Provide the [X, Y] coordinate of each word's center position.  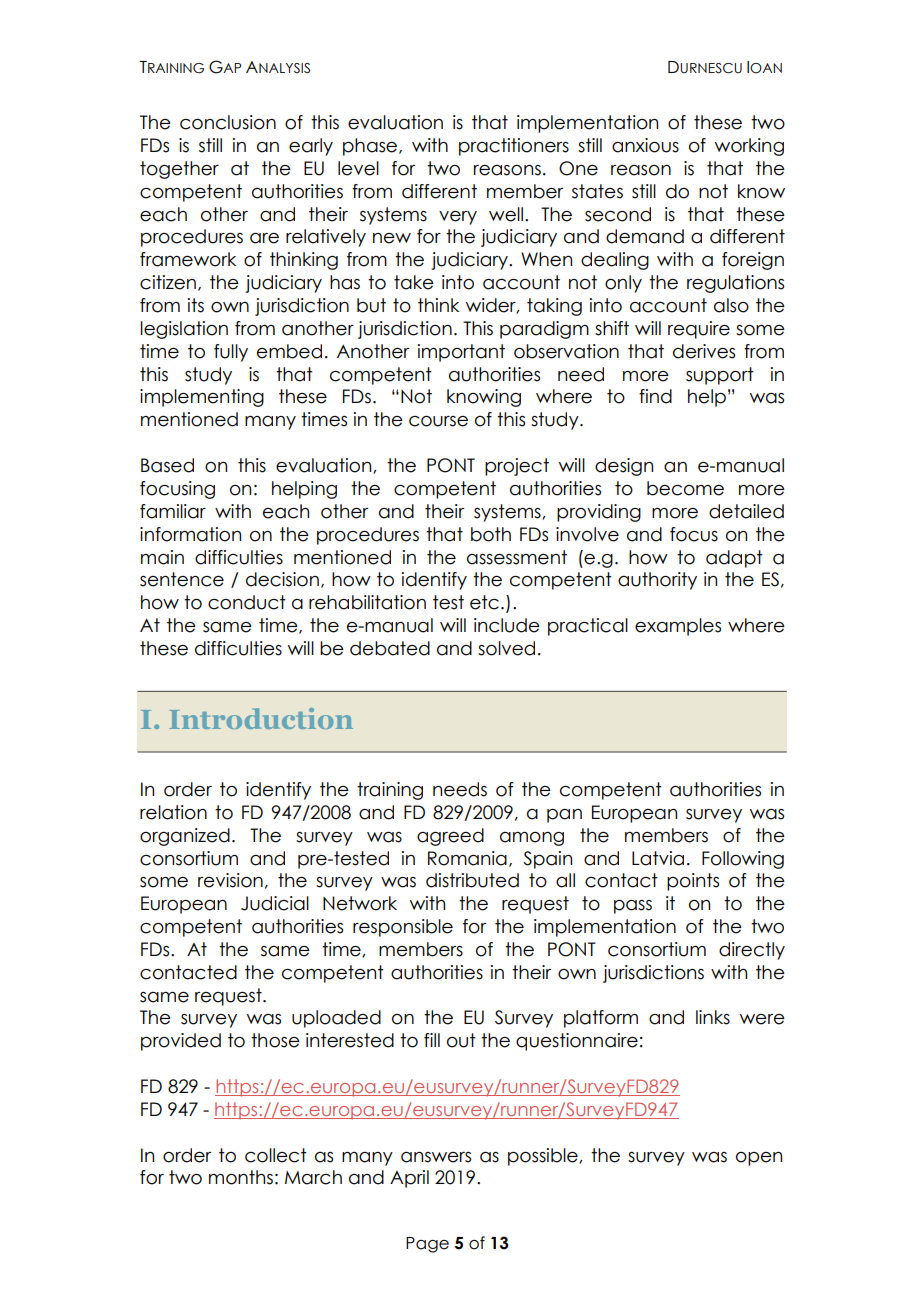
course [438, 421]
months [241, 1177]
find [655, 396]
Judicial [275, 903]
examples [678, 627]
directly [752, 951]
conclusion [228, 122]
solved [506, 648]
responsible [403, 928]
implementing [202, 398]
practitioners [514, 147]
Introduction [261, 718]
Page [427, 1245]
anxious [645, 145]
